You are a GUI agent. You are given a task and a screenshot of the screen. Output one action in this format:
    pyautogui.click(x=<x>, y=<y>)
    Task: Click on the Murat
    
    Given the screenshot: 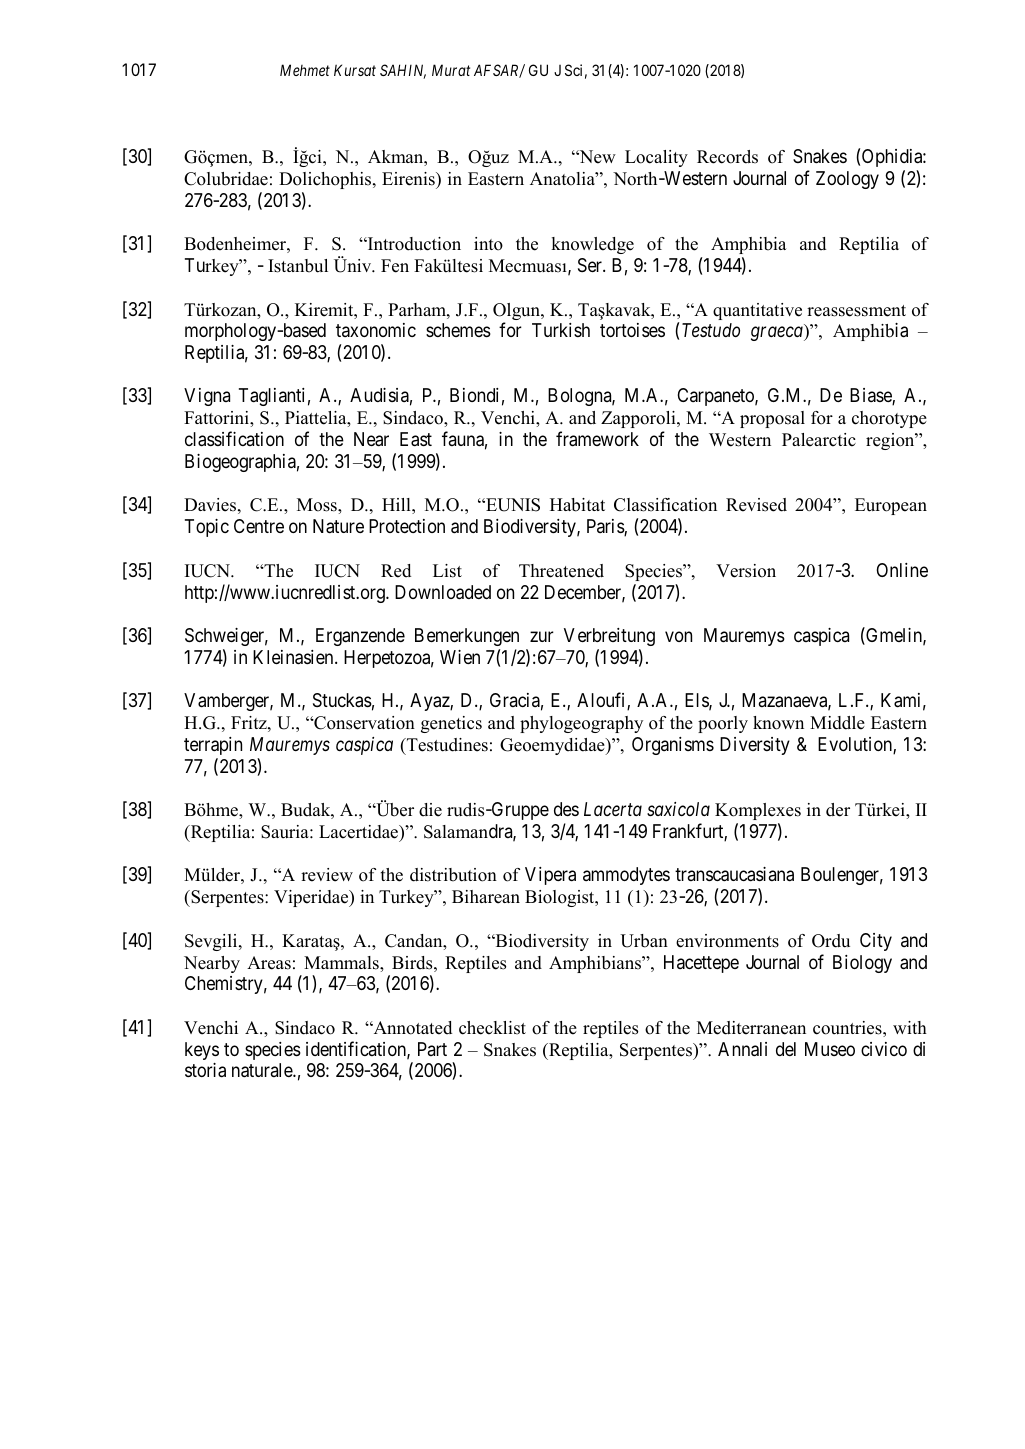 What is the action you would take?
    pyautogui.click(x=451, y=70)
